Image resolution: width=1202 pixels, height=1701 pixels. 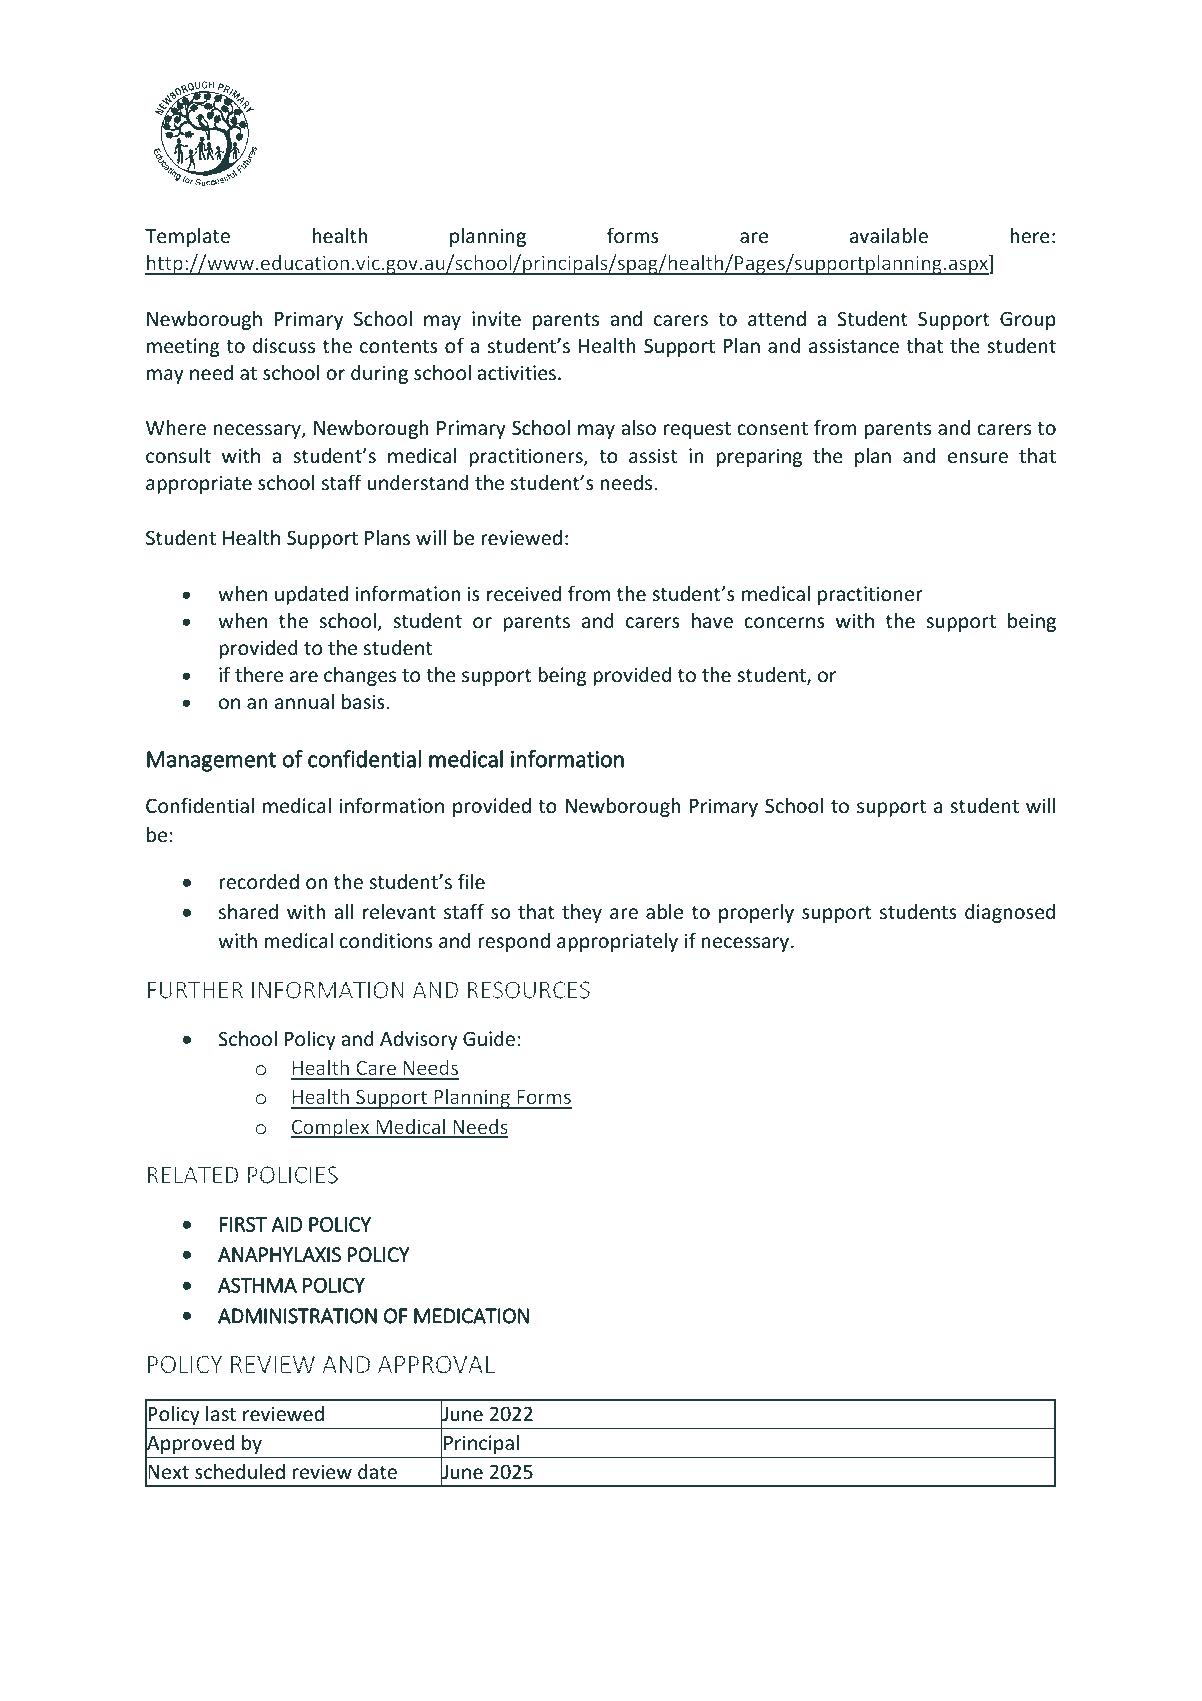 What do you see at coordinates (240, 1471) in the image?
I see `scheduled` at bounding box center [240, 1471].
